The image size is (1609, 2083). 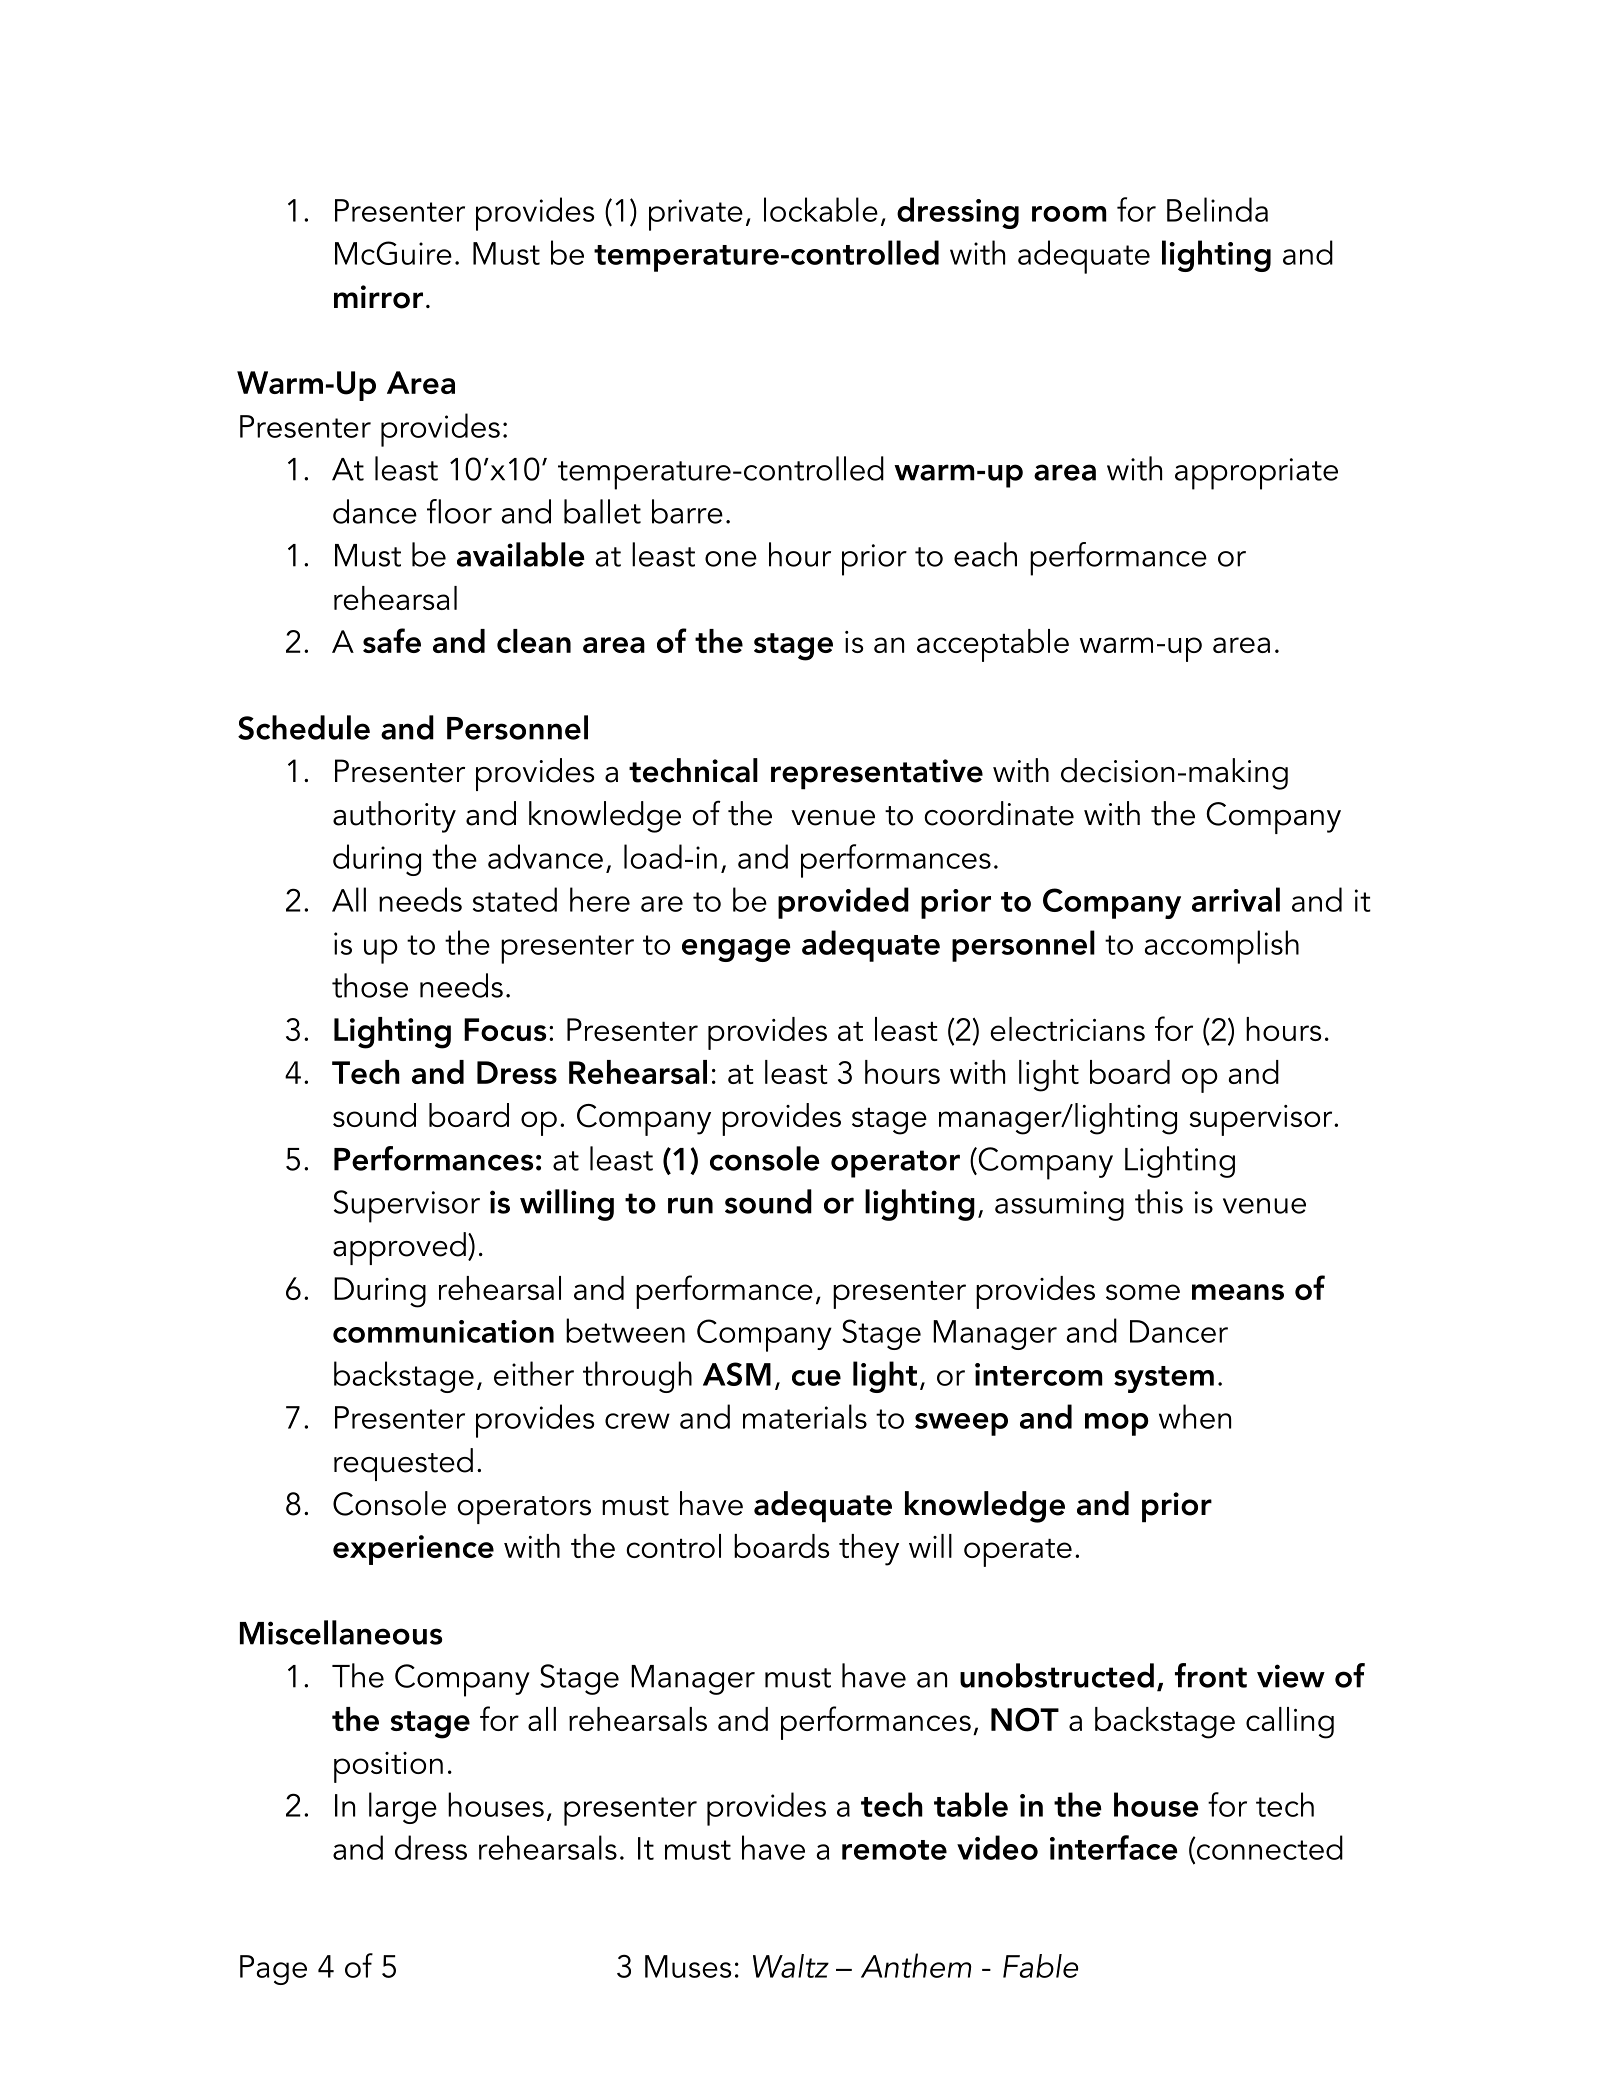 What do you see at coordinates (1114, 1847) in the screenshot?
I see `interface` at bounding box center [1114, 1847].
